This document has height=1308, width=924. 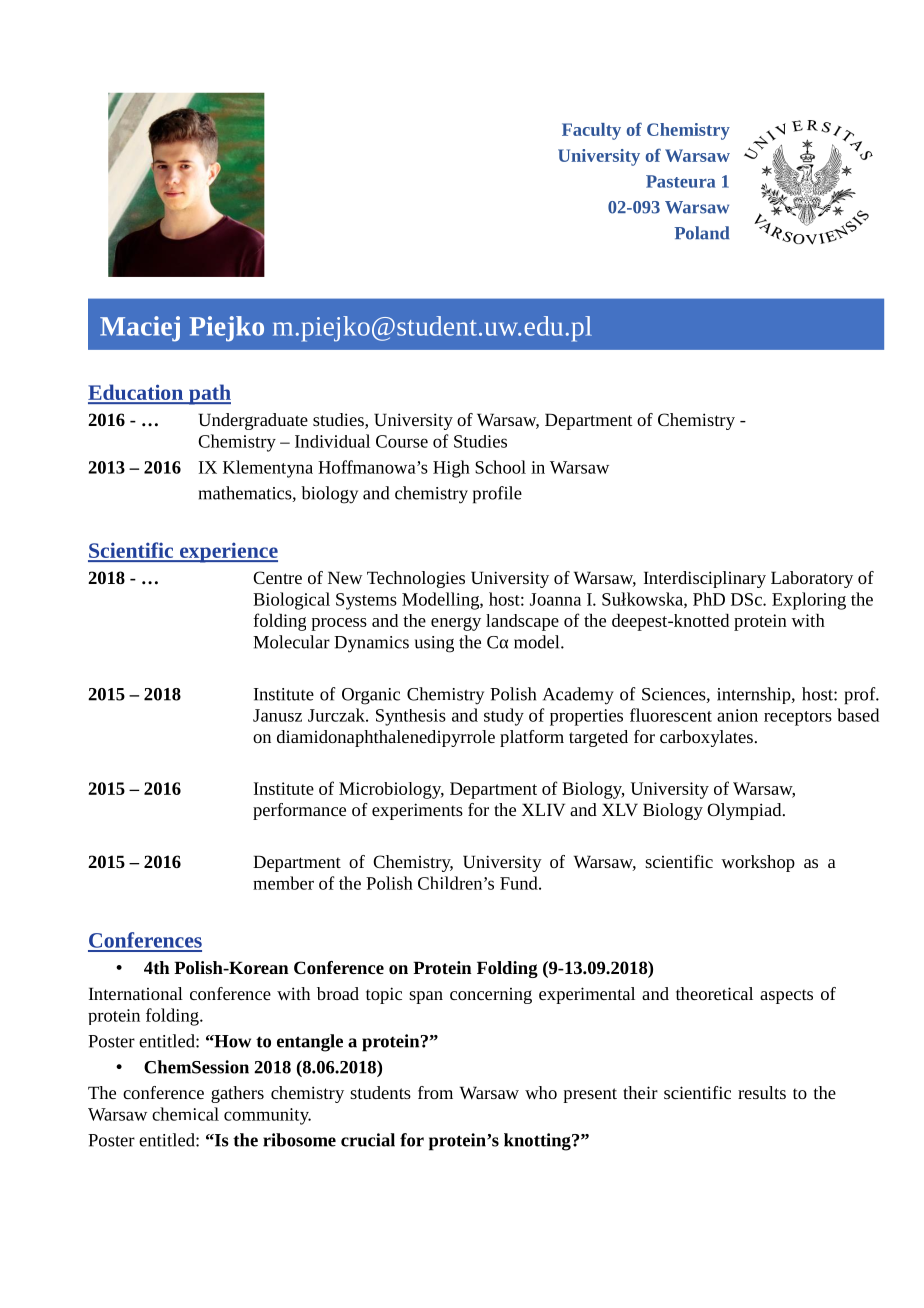 I want to click on receptors, so click(x=798, y=718).
